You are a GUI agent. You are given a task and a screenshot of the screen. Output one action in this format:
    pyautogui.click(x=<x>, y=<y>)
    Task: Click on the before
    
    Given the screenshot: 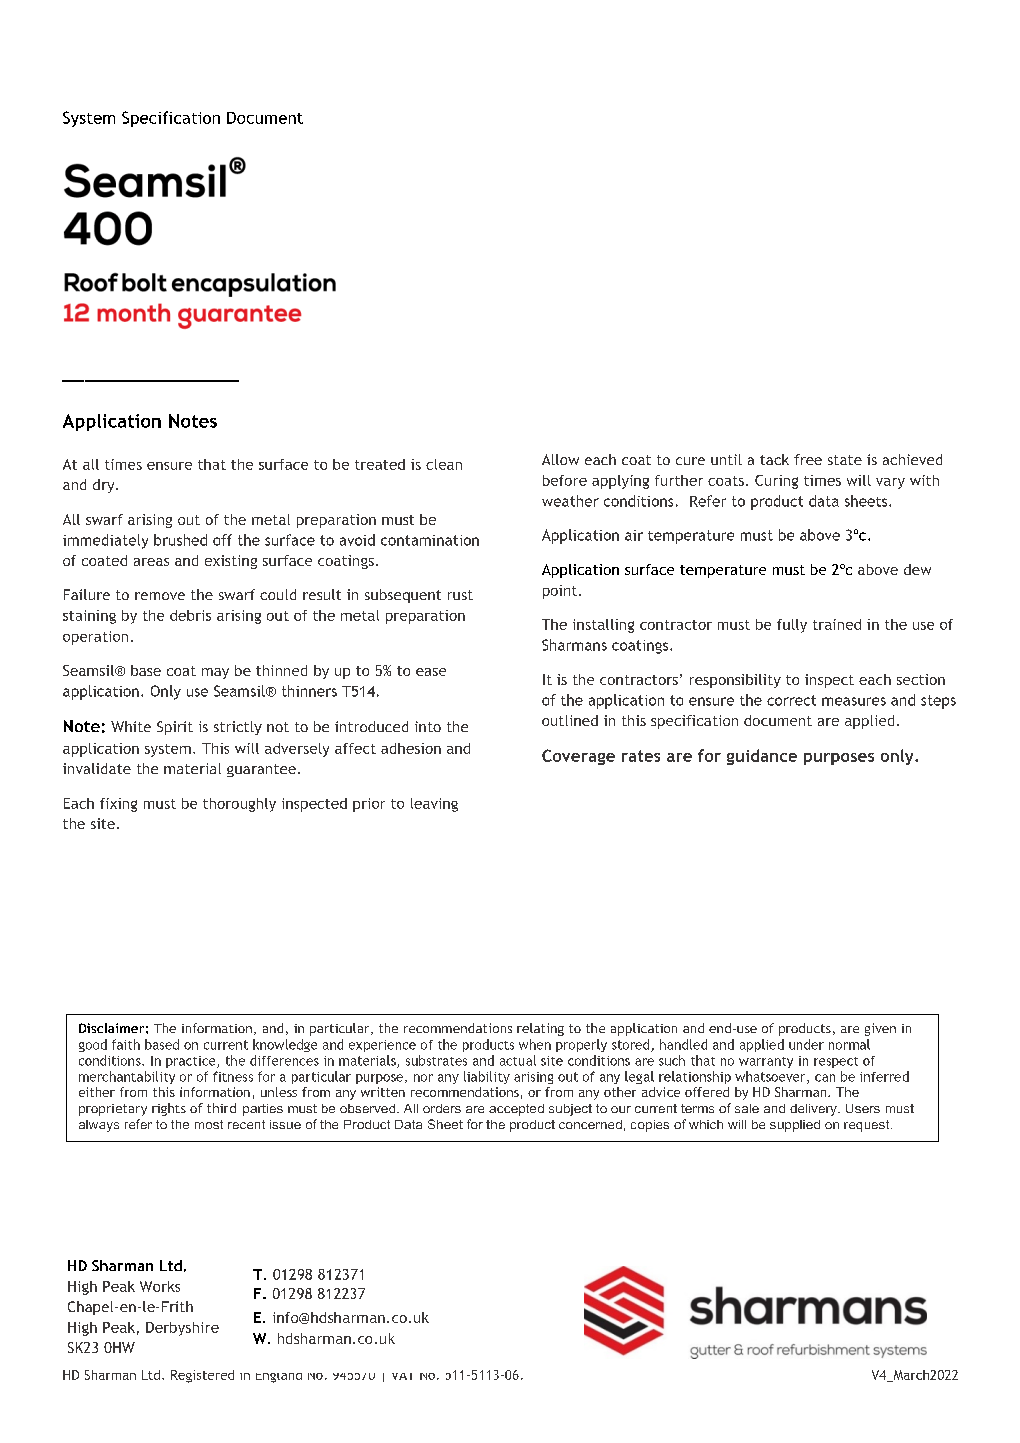 What is the action you would take?
    pyautogui.click(x=565, y=480)
